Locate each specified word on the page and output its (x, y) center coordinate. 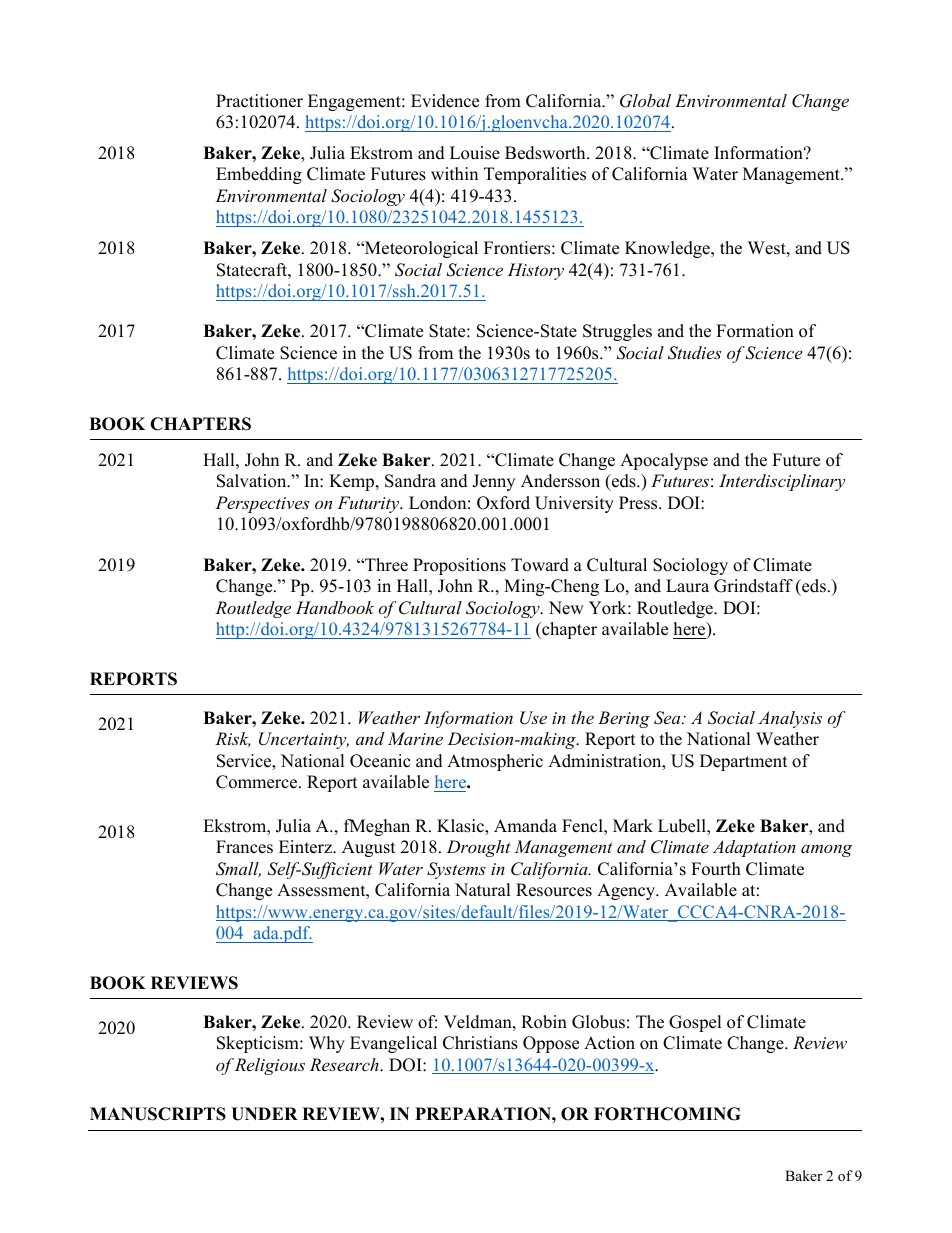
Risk (232, 739)
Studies (694, 353)
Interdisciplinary (782, 482)
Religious (270, 1066)
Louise (475, 153)
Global (645, 101)
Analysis (790, 719)
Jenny (493, 482)
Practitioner (259, 101)
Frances (244, 847)
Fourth (716, 869)
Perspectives (262, 504)
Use (533, 718)
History (536, 271)
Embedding (259, 175)
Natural (483, 890)
